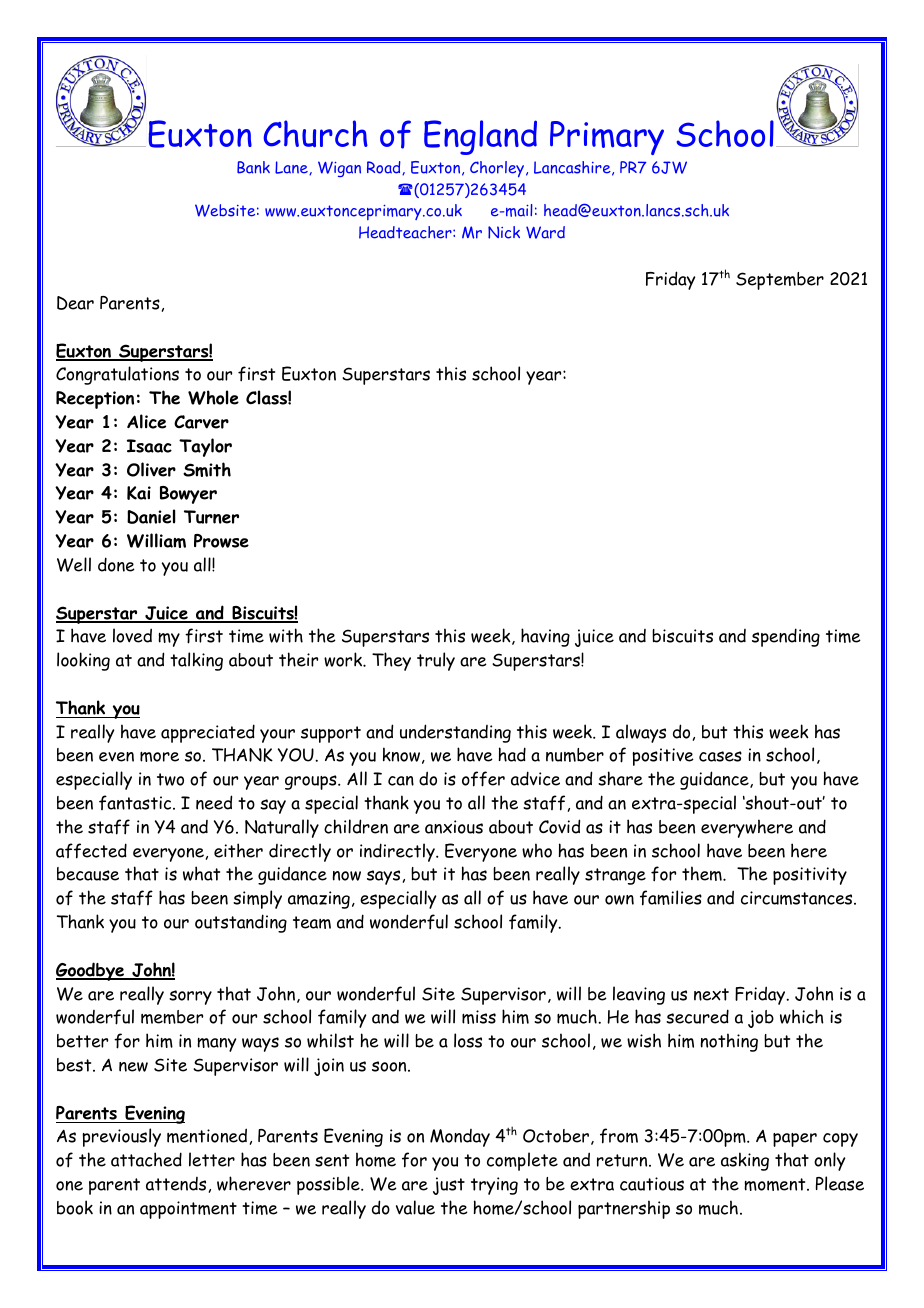  I want to click on what, so click(201, 873).
